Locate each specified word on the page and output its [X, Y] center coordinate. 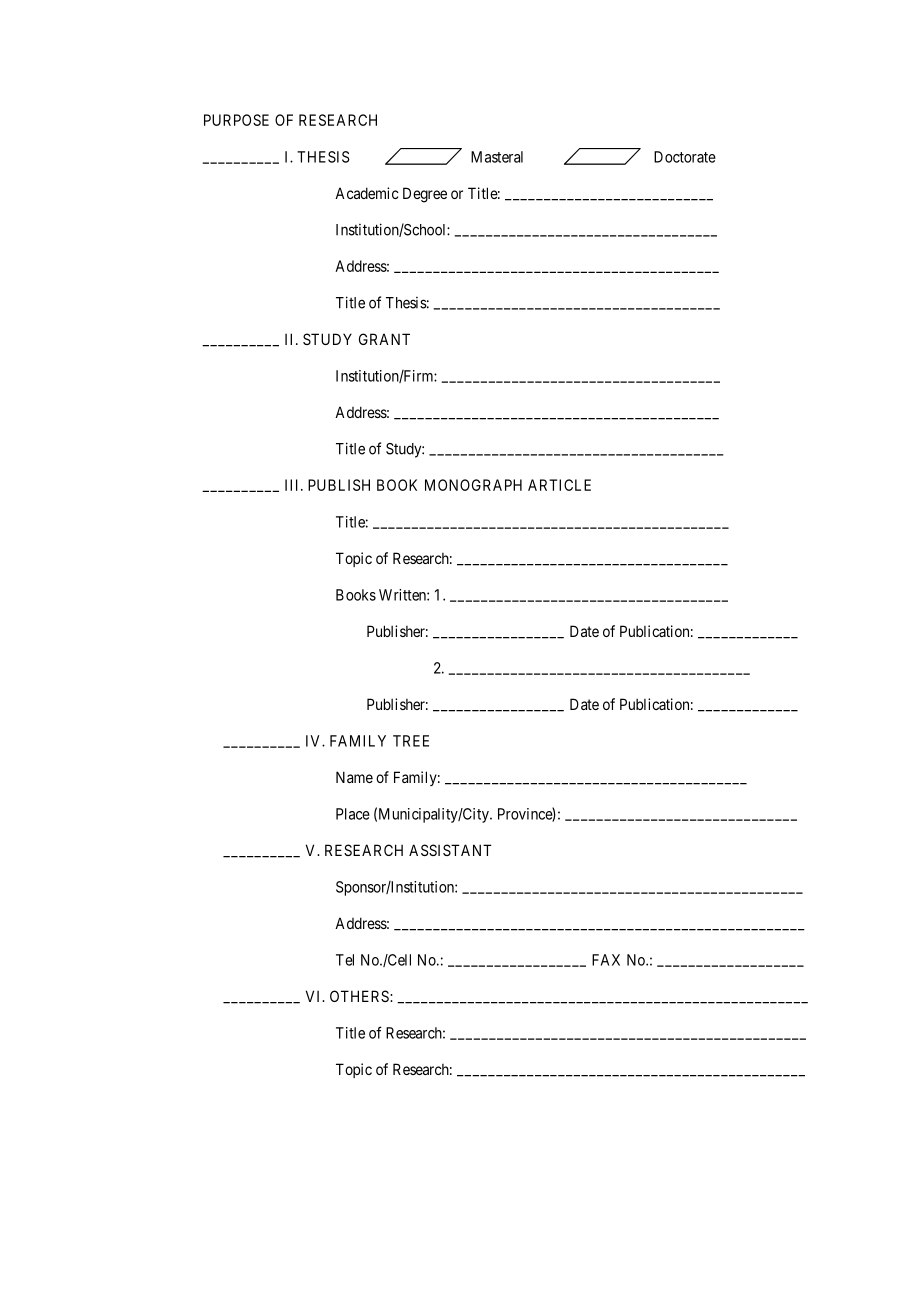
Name [354, 777]
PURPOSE [236, 120]
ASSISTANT [450, 850]
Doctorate [685, 157]
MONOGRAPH [473, 485]
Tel [345, 960]
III [293, 485]
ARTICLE [559, 485]
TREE [411, 741]
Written [403, 595]
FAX [606, 960]
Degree [425, 195]
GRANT [384, 339]
